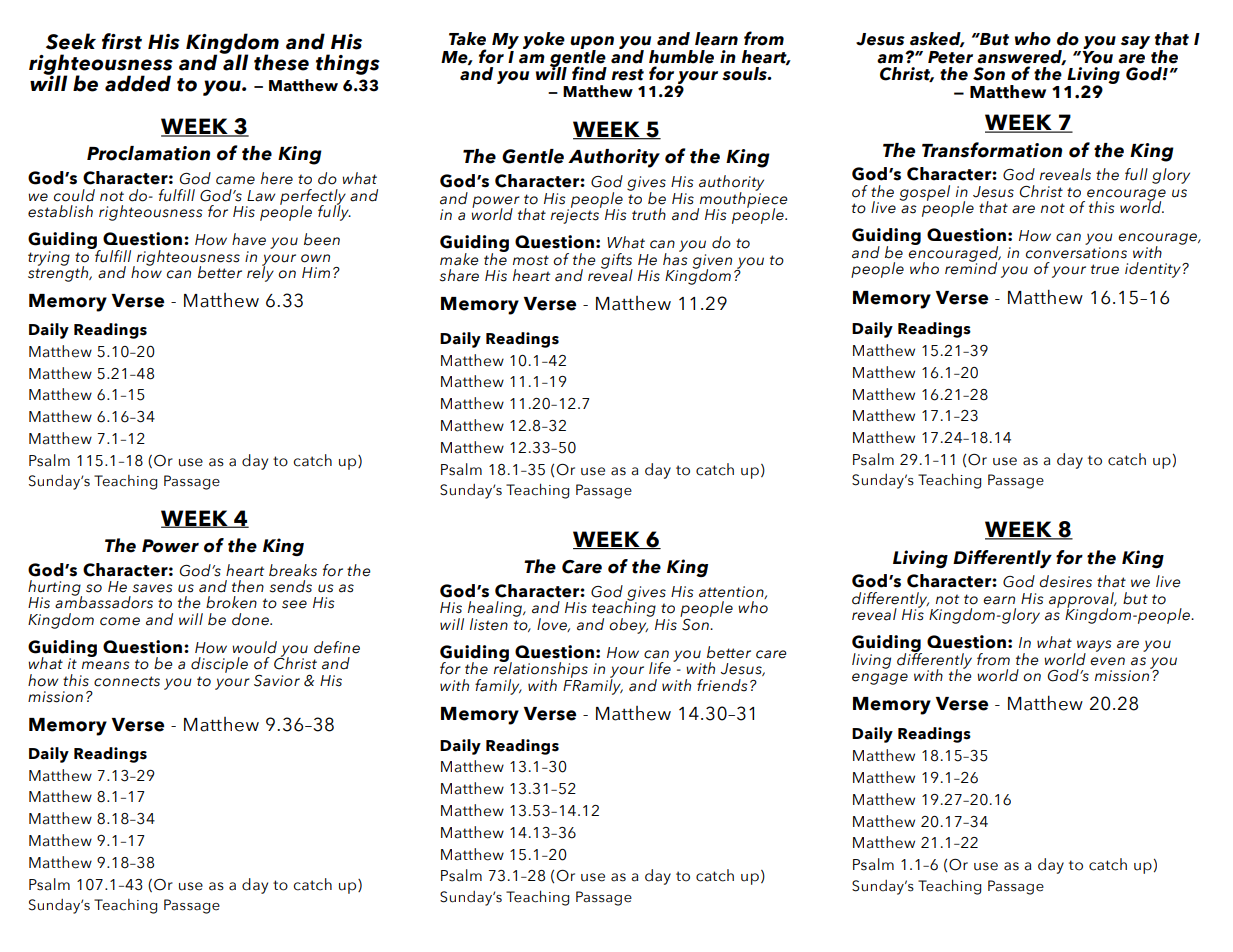  What do you see at coordinates (924, 193) in the screenshot?
I see `gospel` at bounding box center [924, 193].
